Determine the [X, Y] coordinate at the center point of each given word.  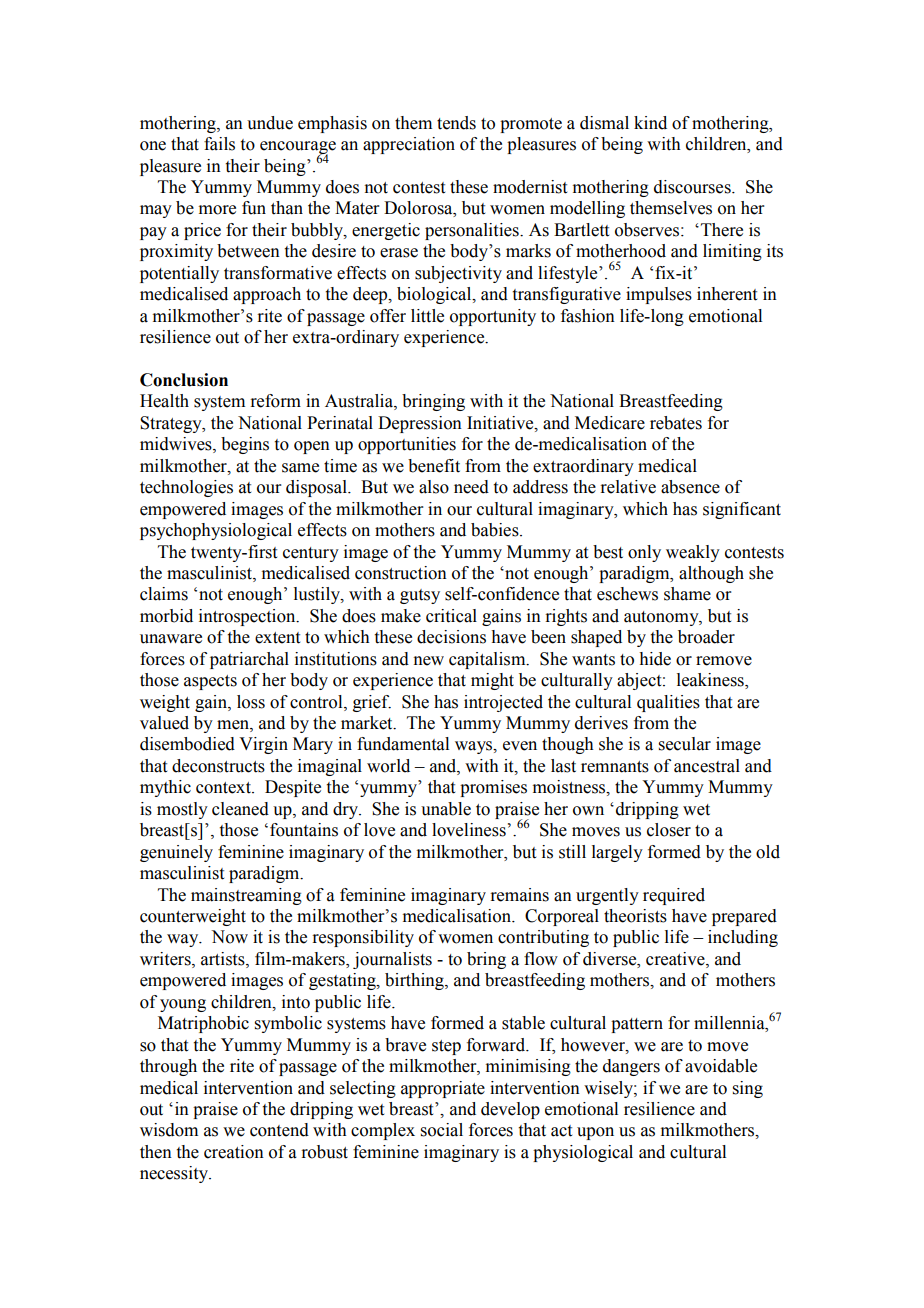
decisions [451, 637]
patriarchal [249, 660]
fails [219, 144]
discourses [693, 187]
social [442, 1130]
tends [456, 123]
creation [234, 1152]
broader [706, 637]
